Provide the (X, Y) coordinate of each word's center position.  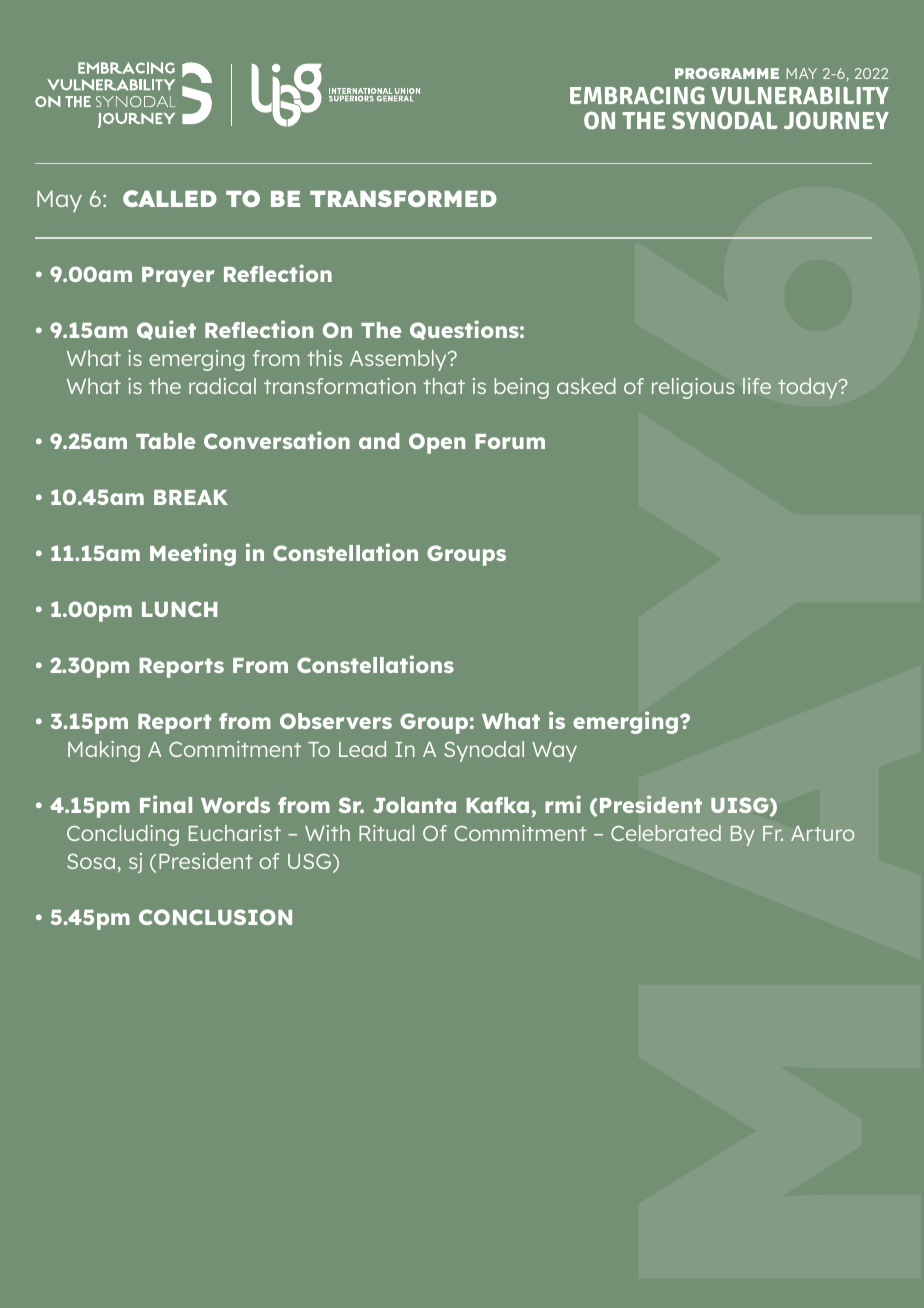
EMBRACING (637, 95)
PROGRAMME (727, 73)
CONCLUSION (215, 917)
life (757, 386)
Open (437, 443)
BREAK (191, 497)
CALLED (170, 198)
